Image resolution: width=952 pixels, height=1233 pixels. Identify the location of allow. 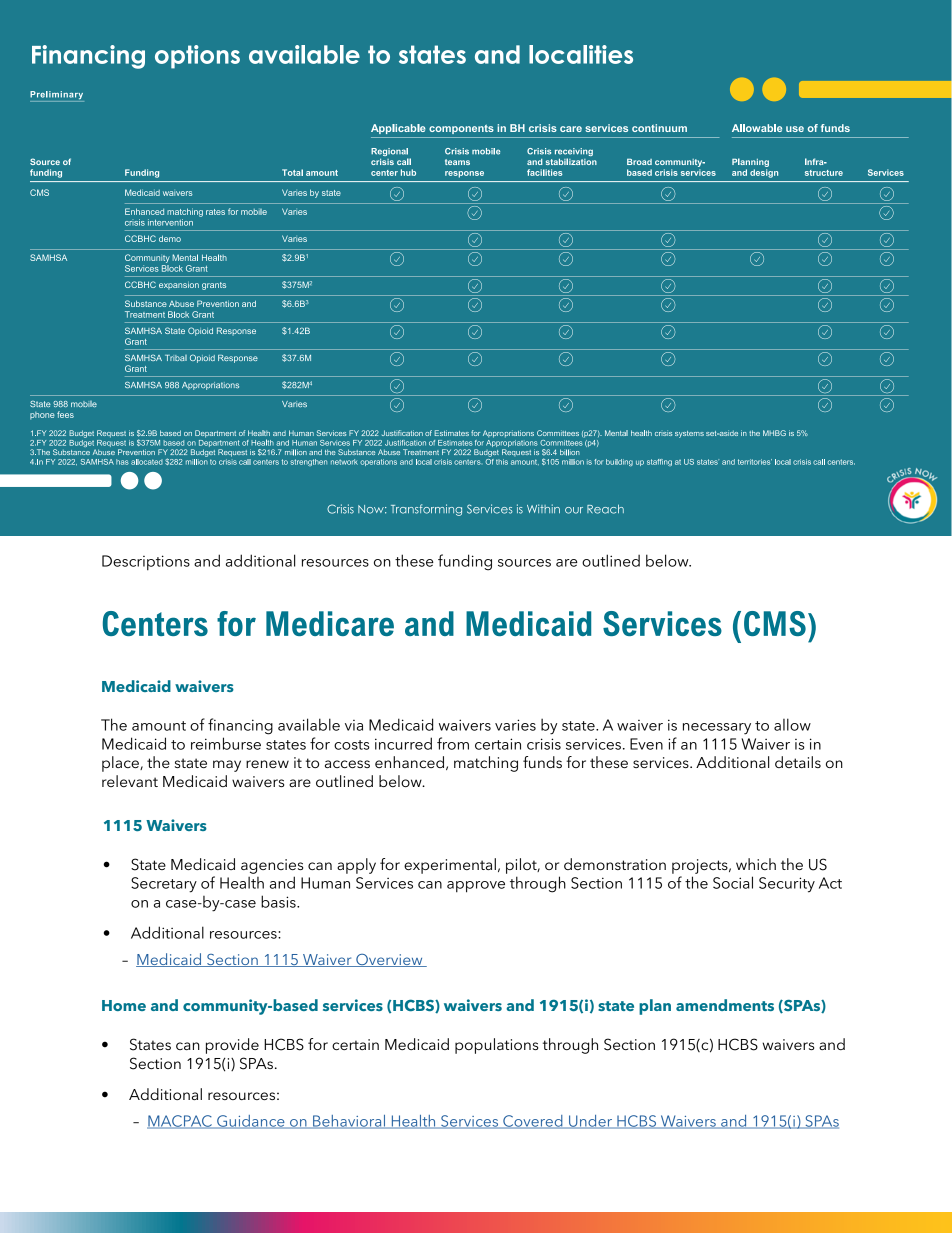
(792, 724).
